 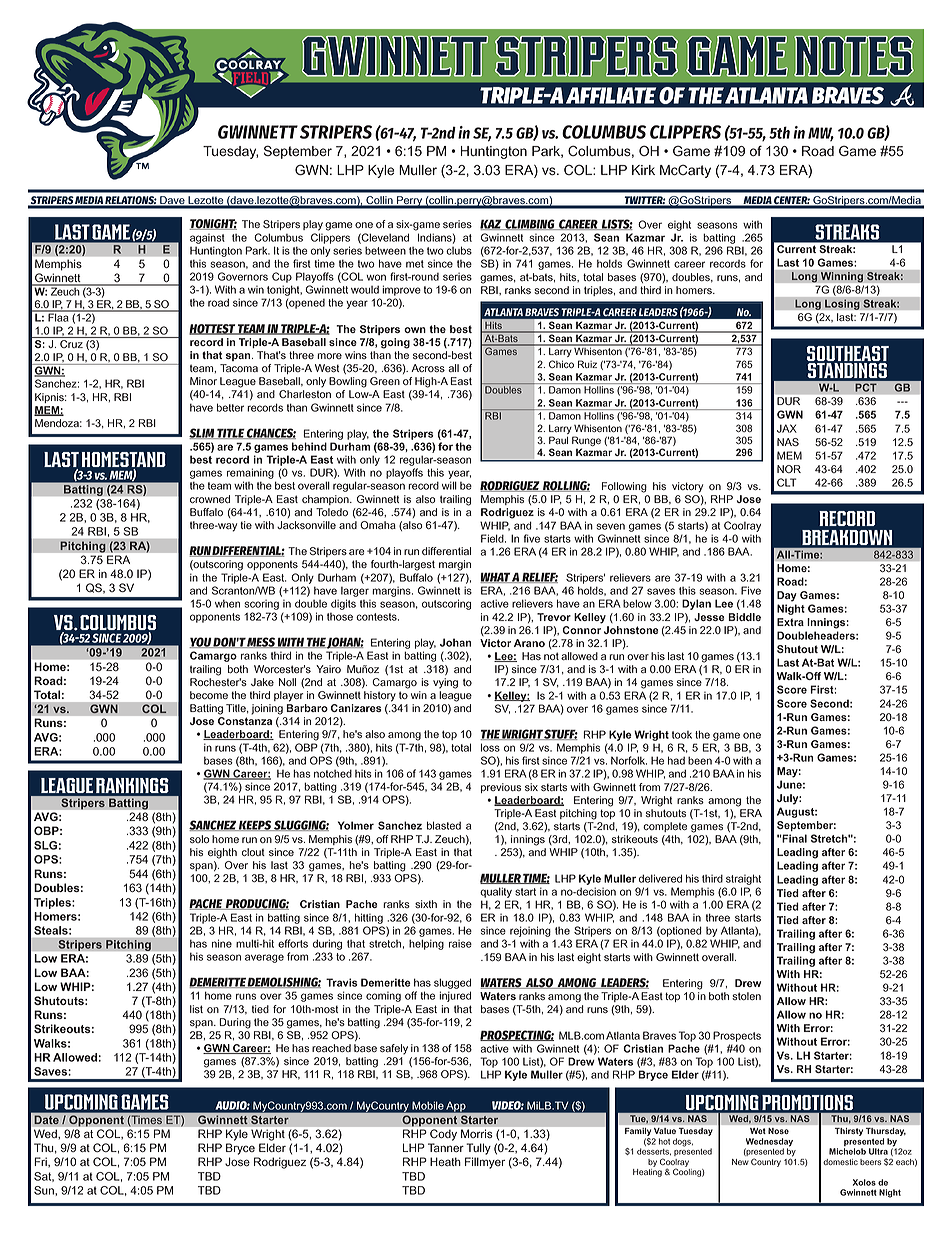 I want to click on Wednesday, so click(x=769, y=1143).
